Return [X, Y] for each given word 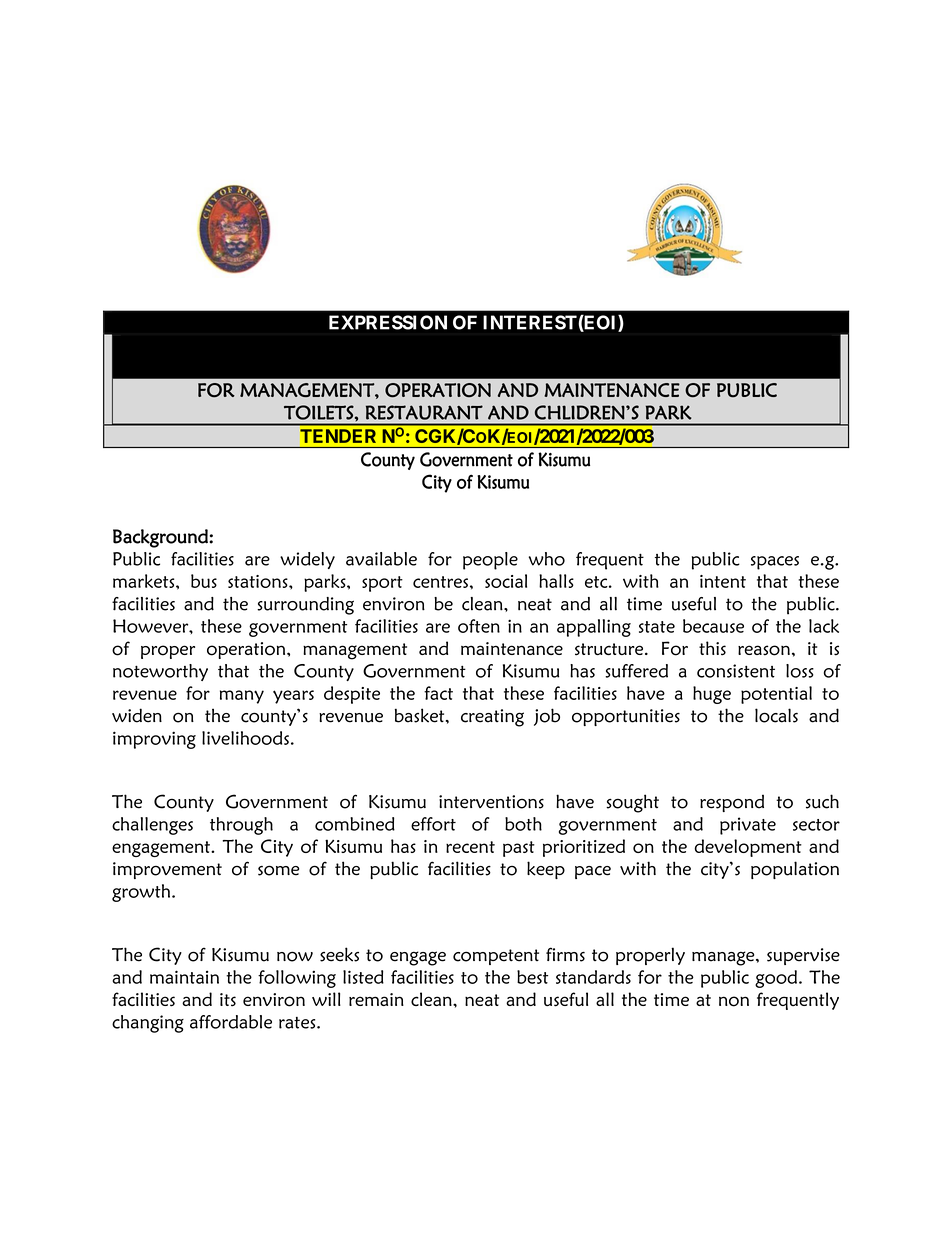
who [547, 559]
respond [732, 803]
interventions [491, 802]
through [241, 826]
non [734, 1001]
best [532, 977]
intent [723, 581]
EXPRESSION [388, 322]
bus [204, 581]
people [490, 561]
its [228, 1000]
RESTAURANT [424, 412]
